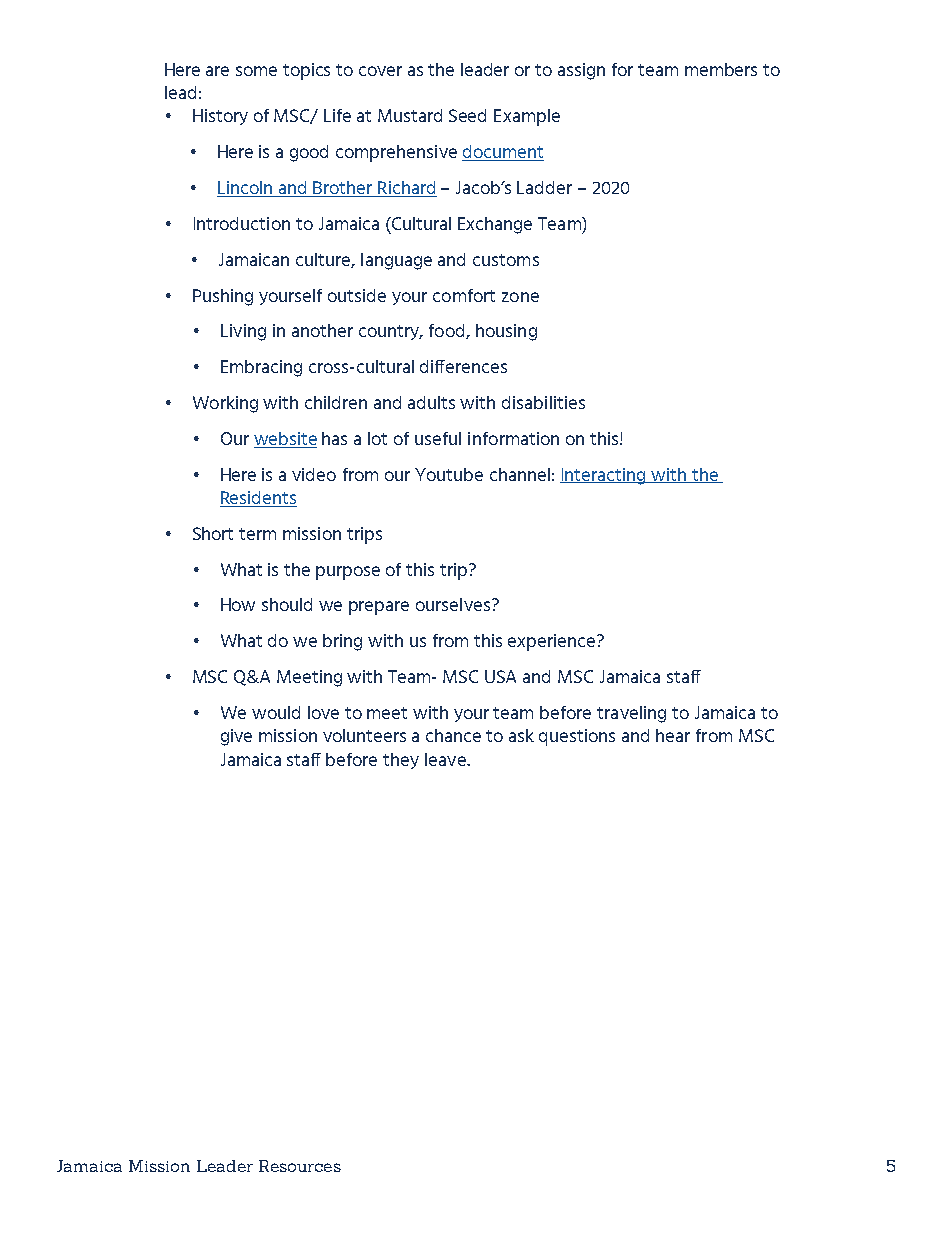 The height and width of the screenshot is (1233, 952). I want to click on hear, so click(673, 735).
